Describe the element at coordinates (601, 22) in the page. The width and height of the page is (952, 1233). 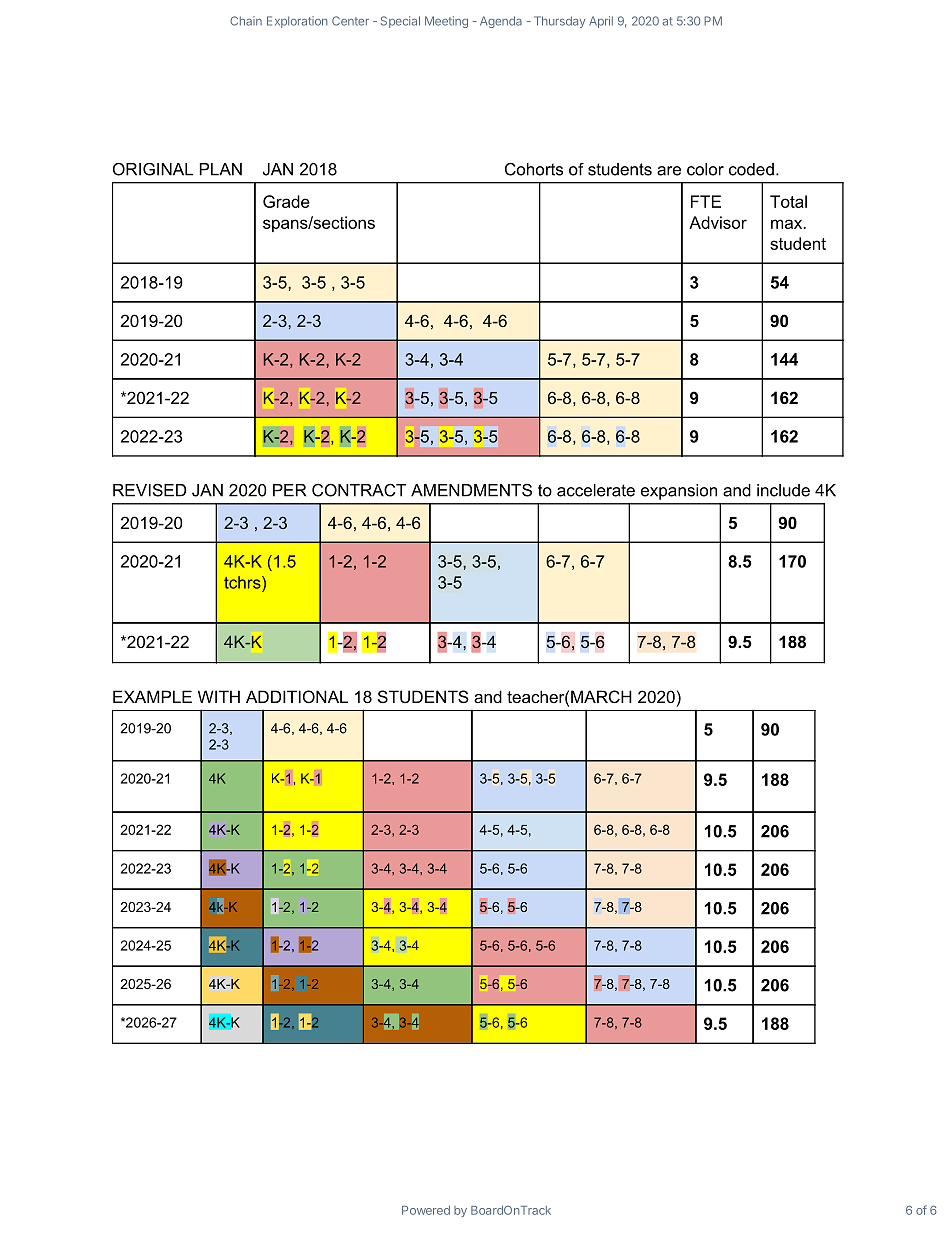
I see `April` at that location.
